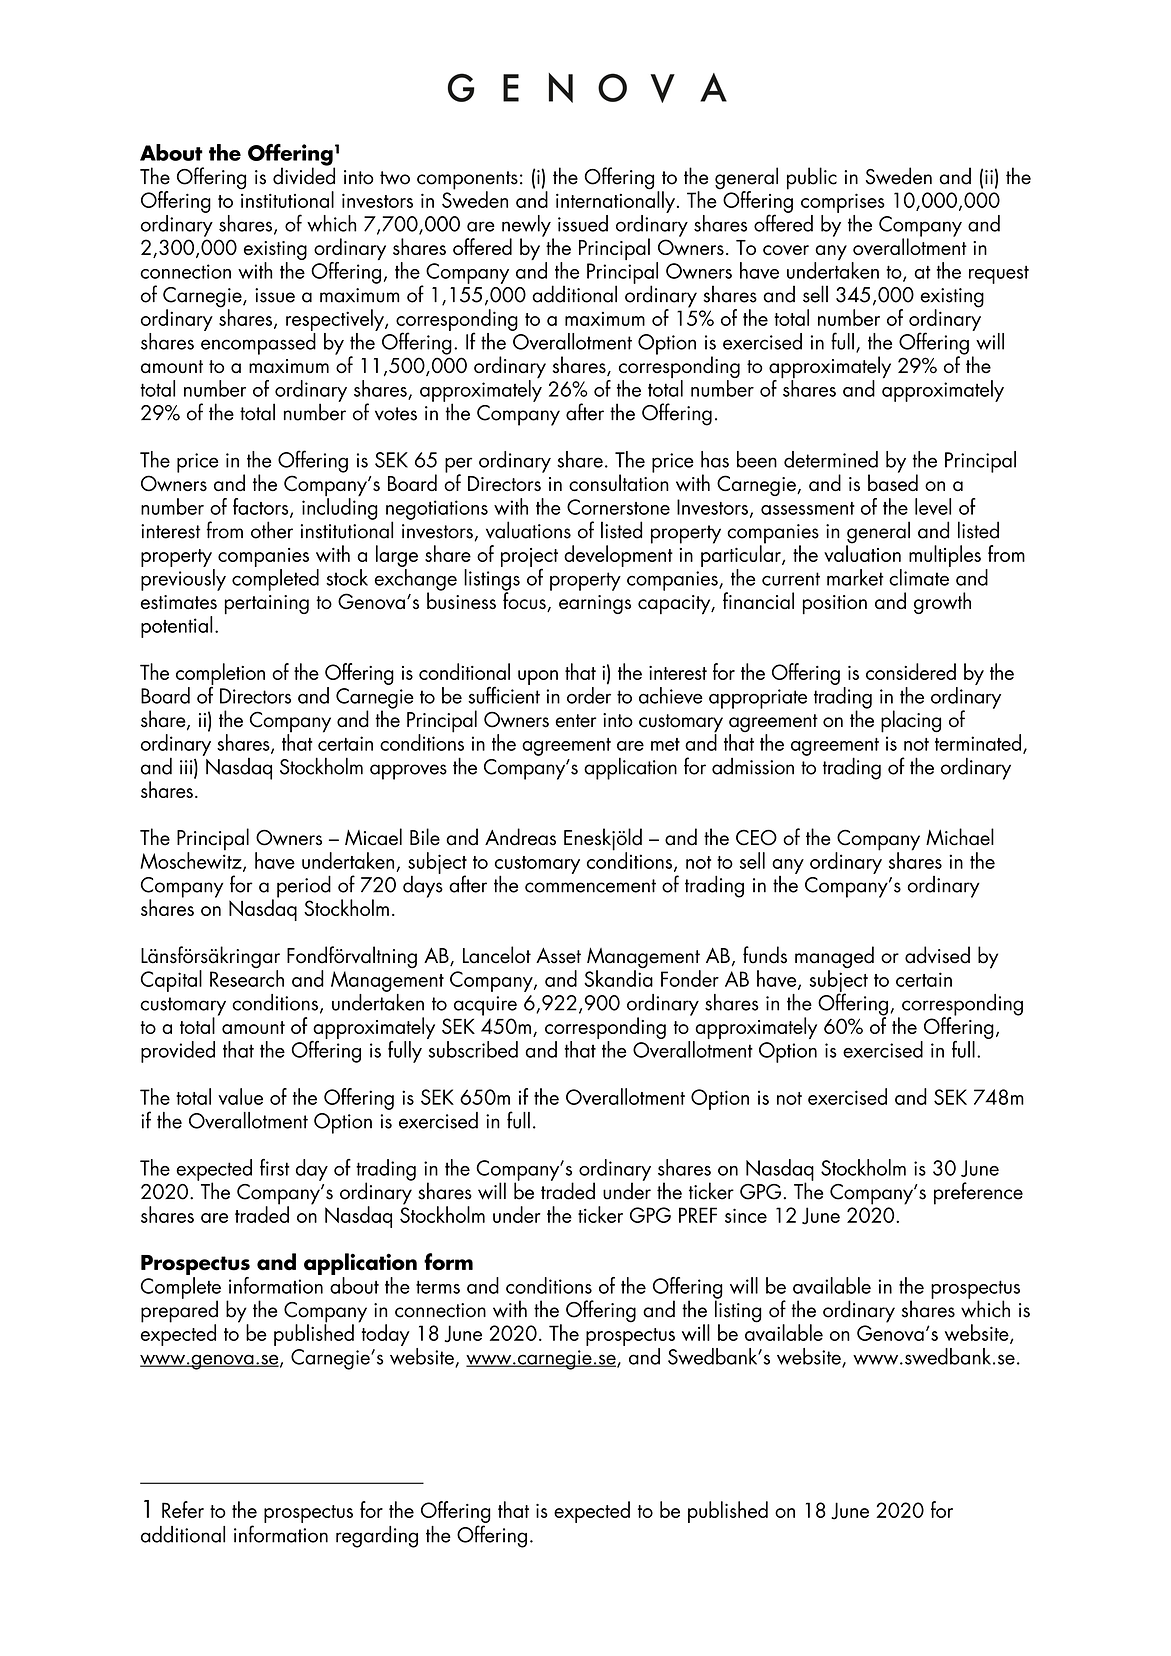 Image resolution: width=1171 pixels, height=1656 pixels. I want to click on internationally, so click(615, 201).
